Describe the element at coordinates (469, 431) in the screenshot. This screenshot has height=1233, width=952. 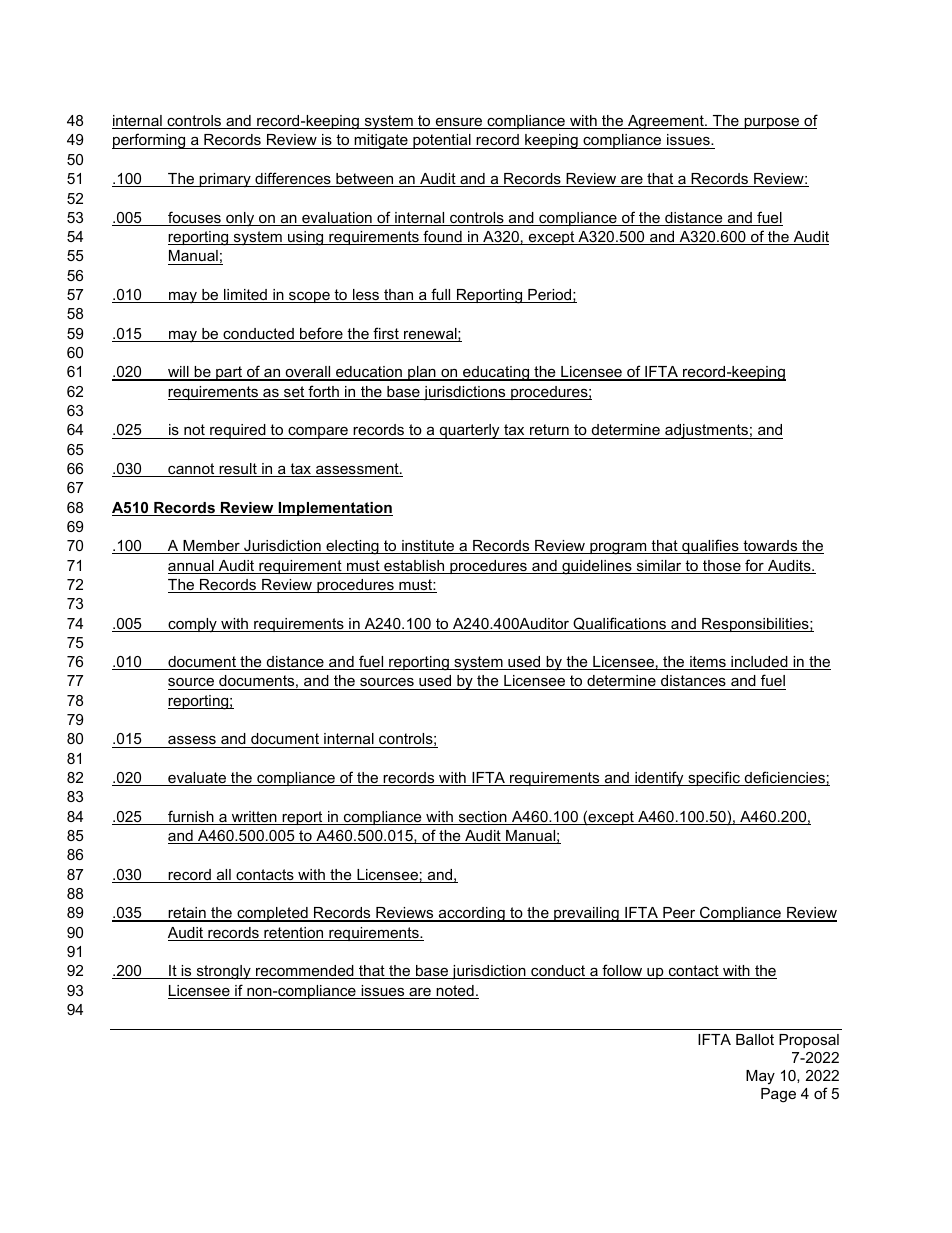
I see `quarterly` at that location.
